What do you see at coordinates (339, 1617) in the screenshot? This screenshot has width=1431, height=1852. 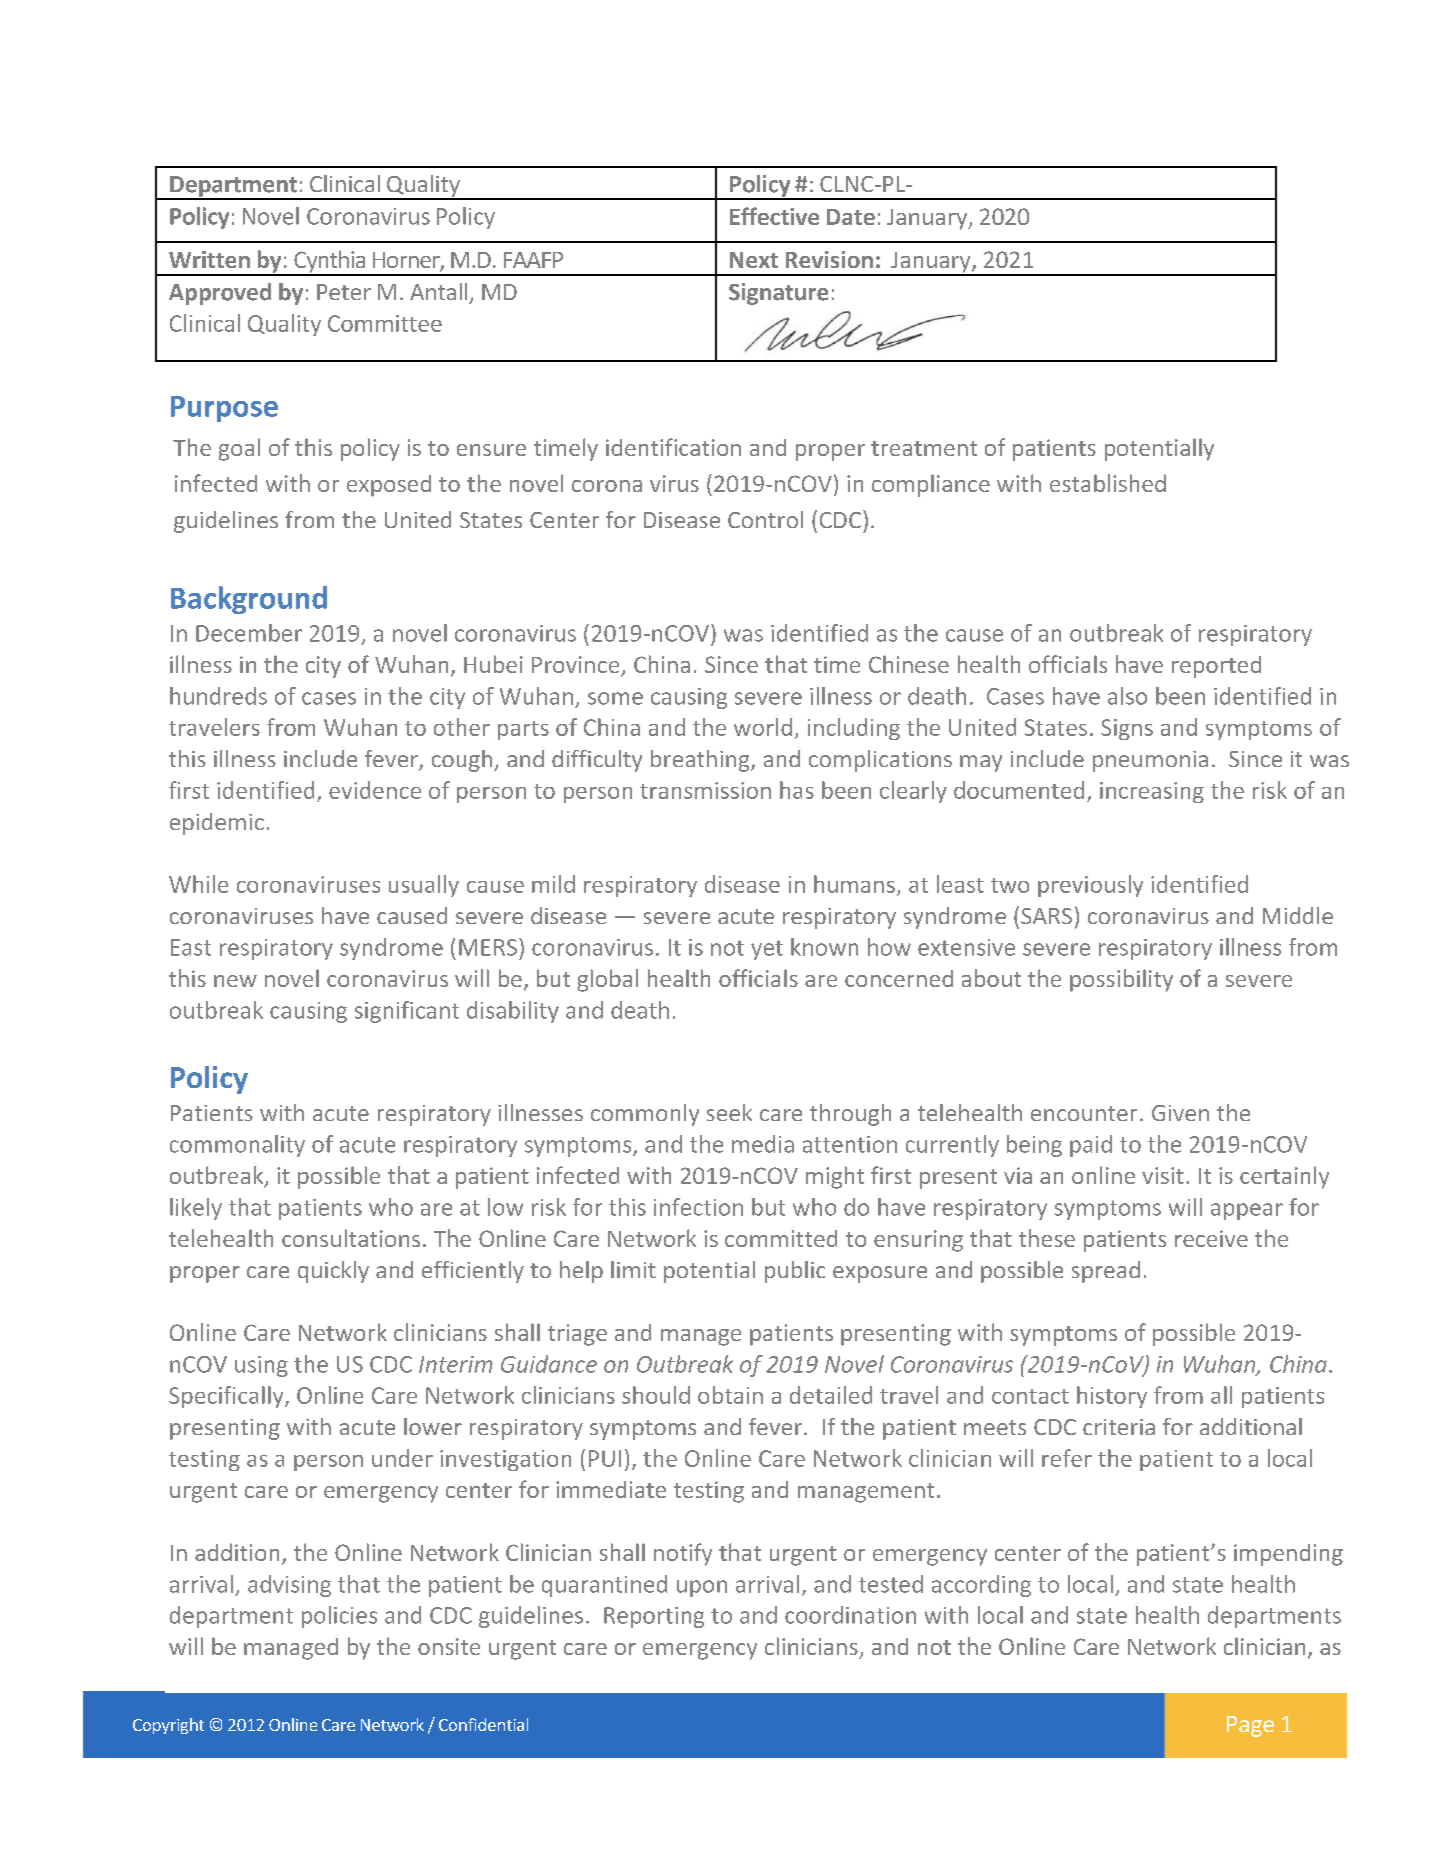 I see `policies` at bounding box center [339, 1617].
